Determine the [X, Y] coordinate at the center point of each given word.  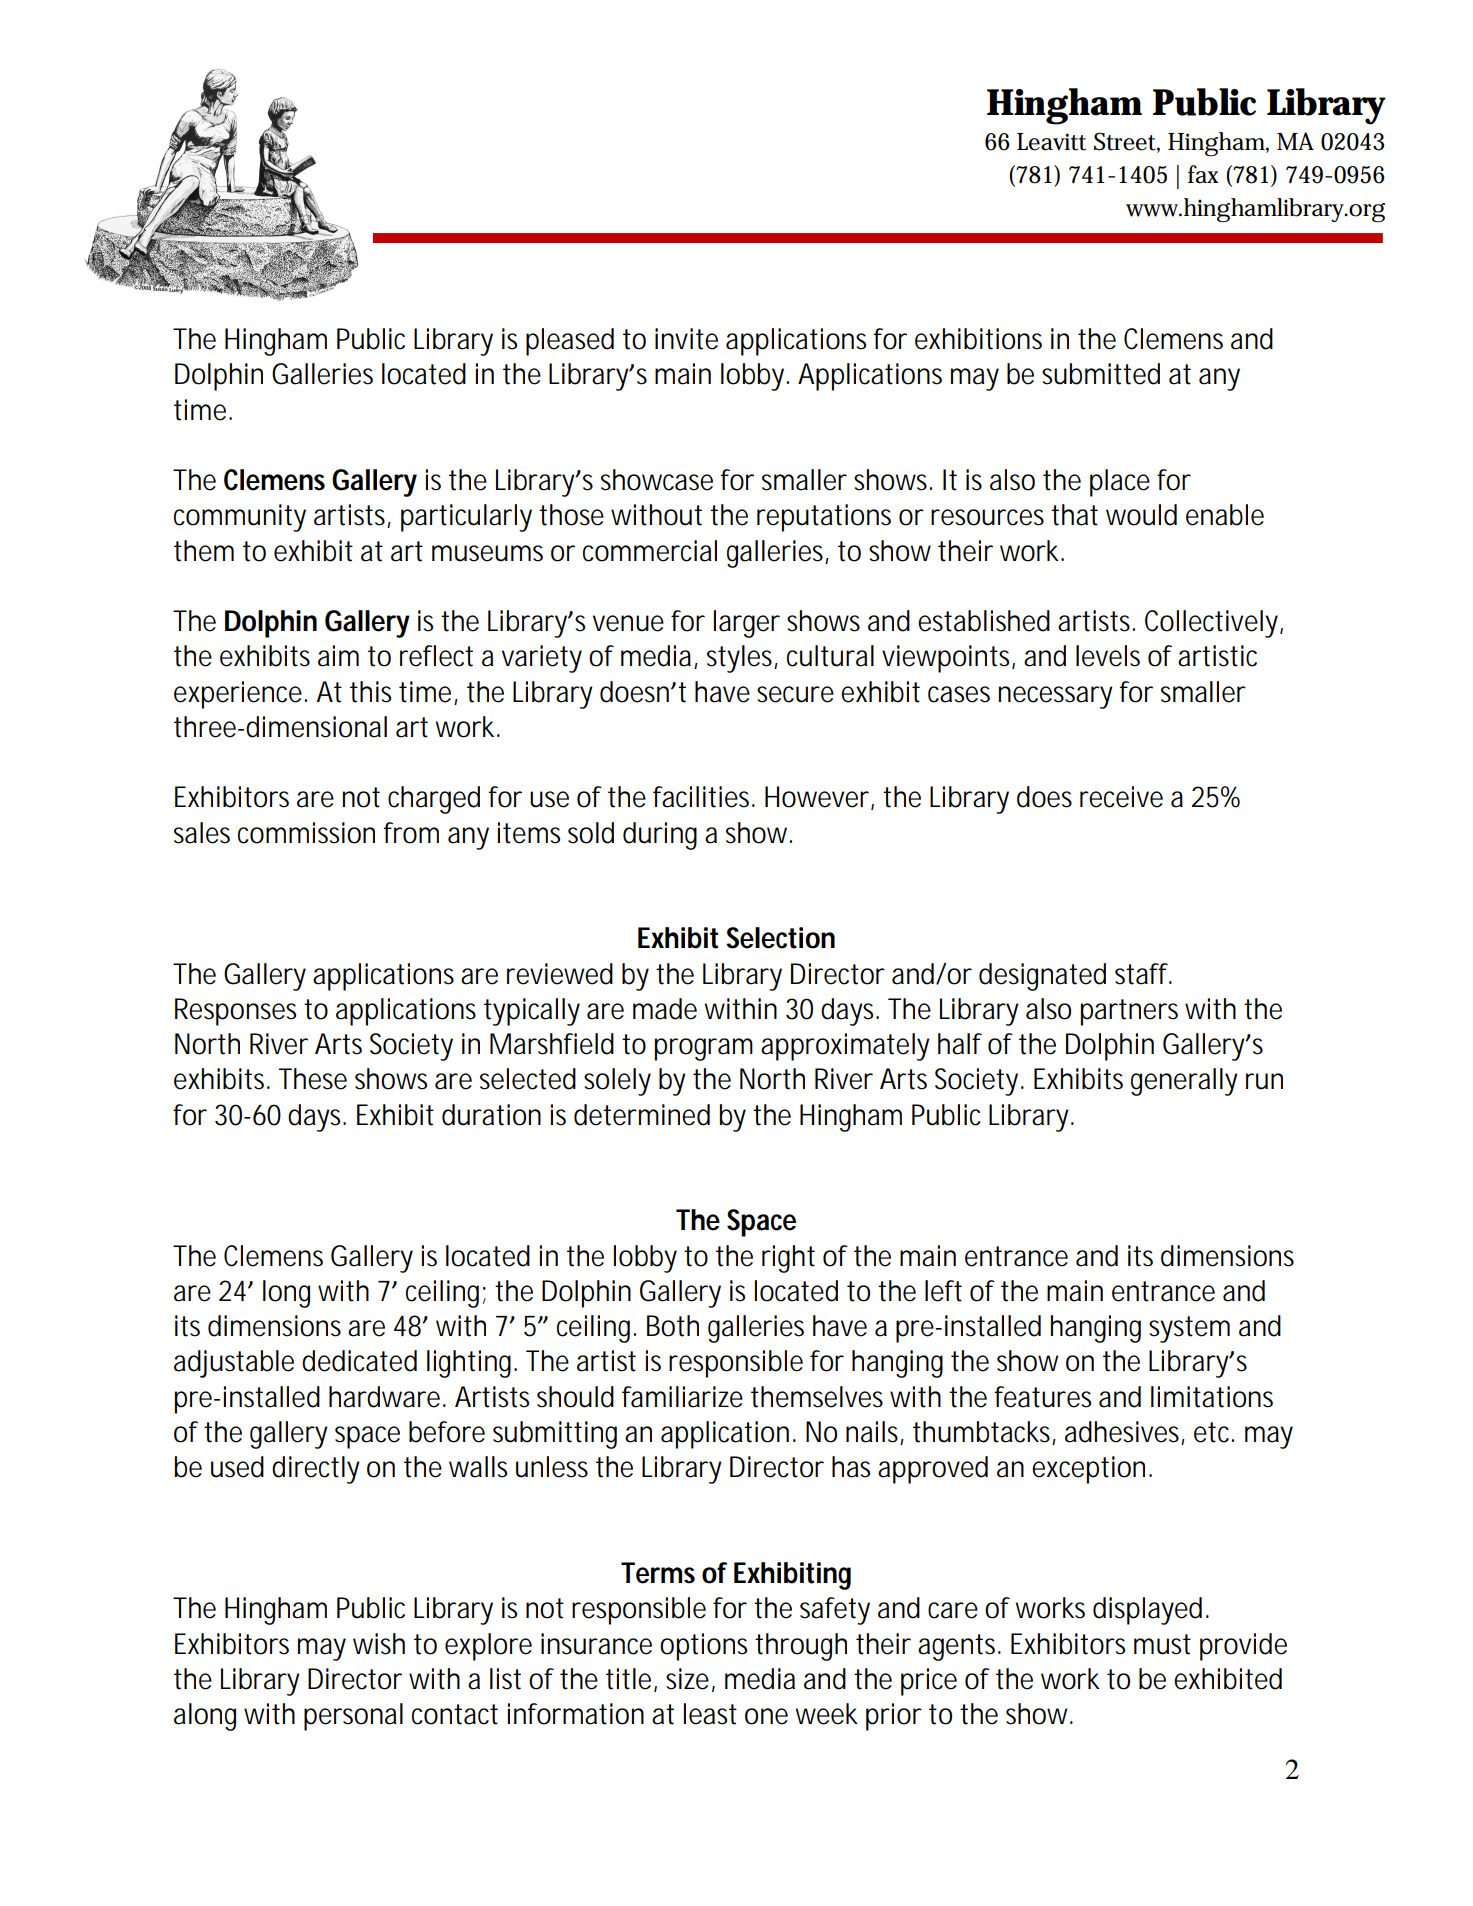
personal [353, 1717]
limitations [1212, 1397]
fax [1203, 174]
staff [1142, 974]
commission [306, 833]
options [703, 1647]
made [665, 1009]
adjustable [234, 1364]
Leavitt [1051, 142]
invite [686, 339]
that [1074, 515]
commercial [650, 551]
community [240, 518]
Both [673, 1326]
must [1162, 1644]
